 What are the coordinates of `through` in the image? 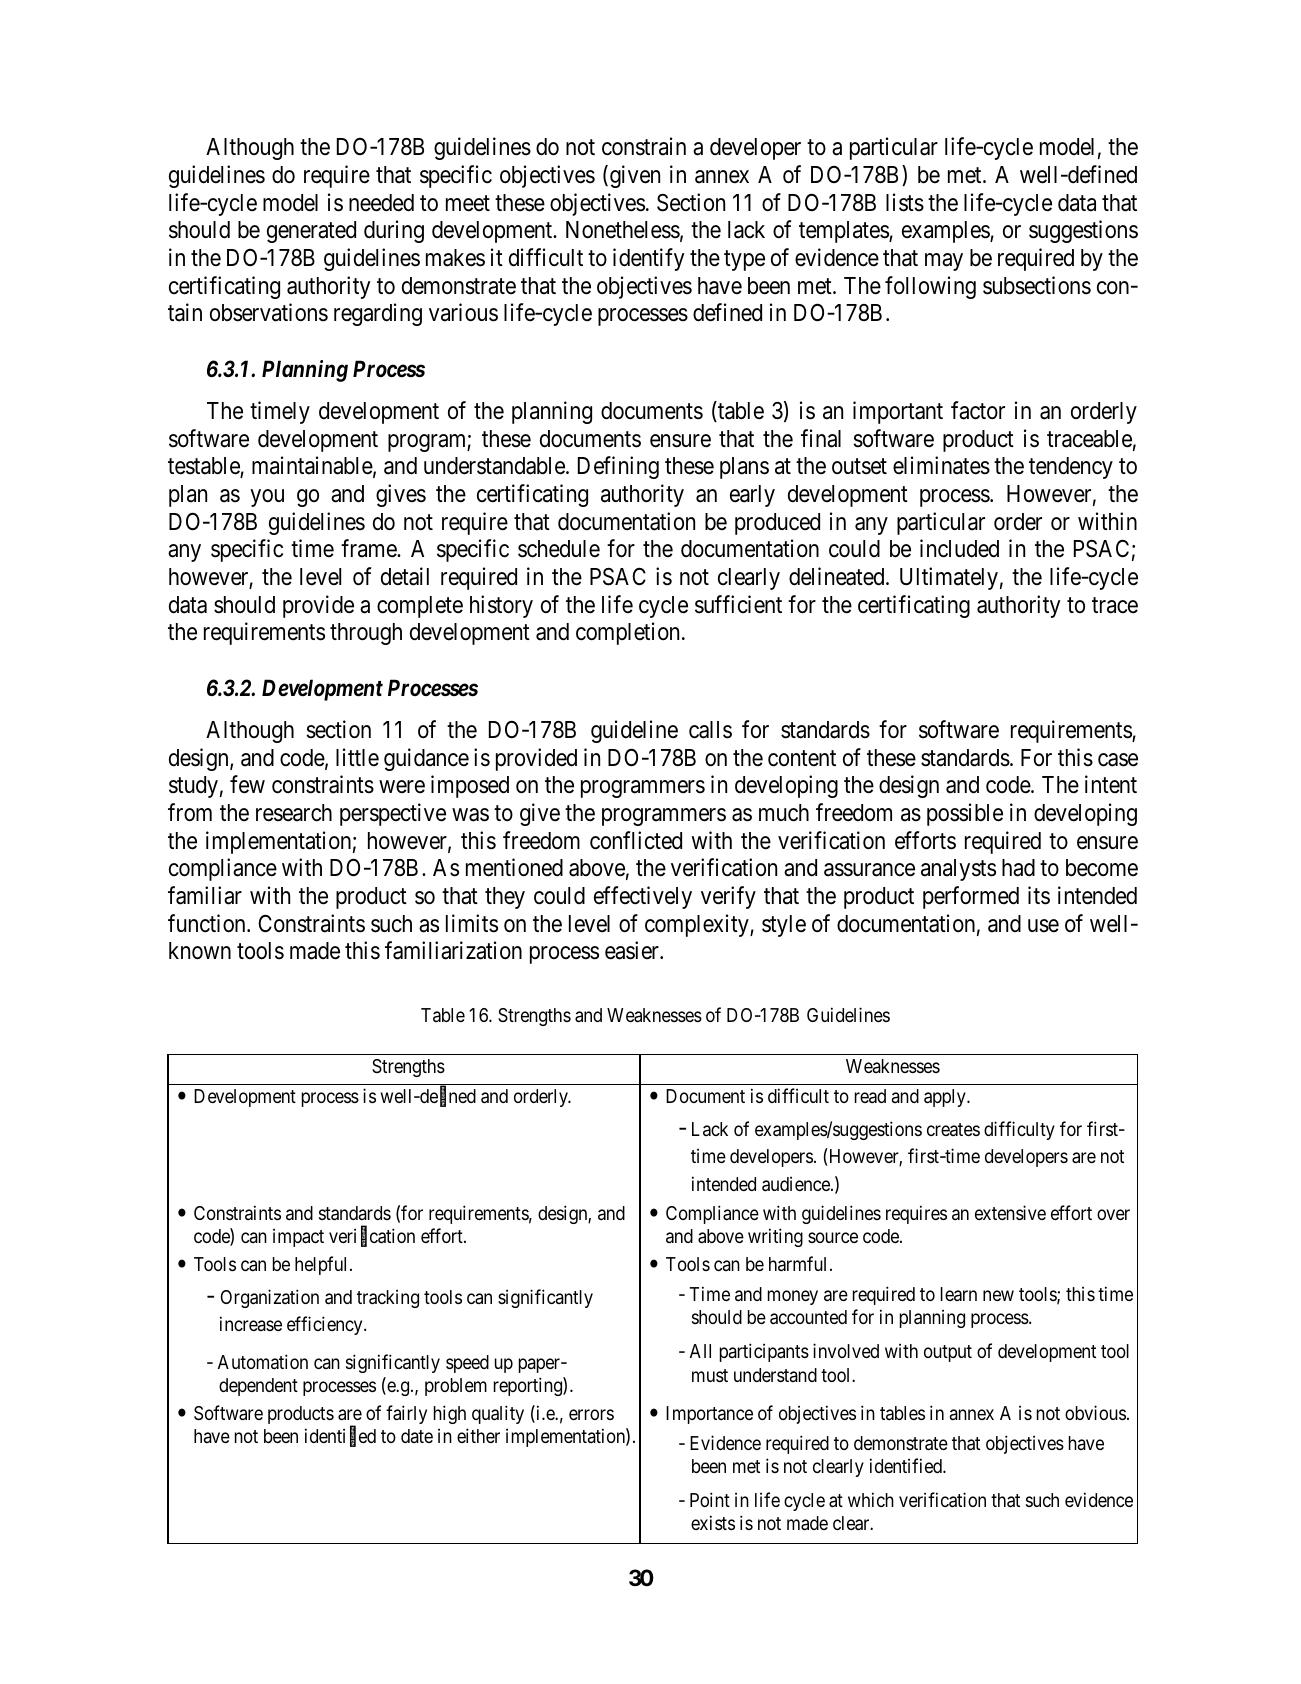 It's located at (366, 634).
